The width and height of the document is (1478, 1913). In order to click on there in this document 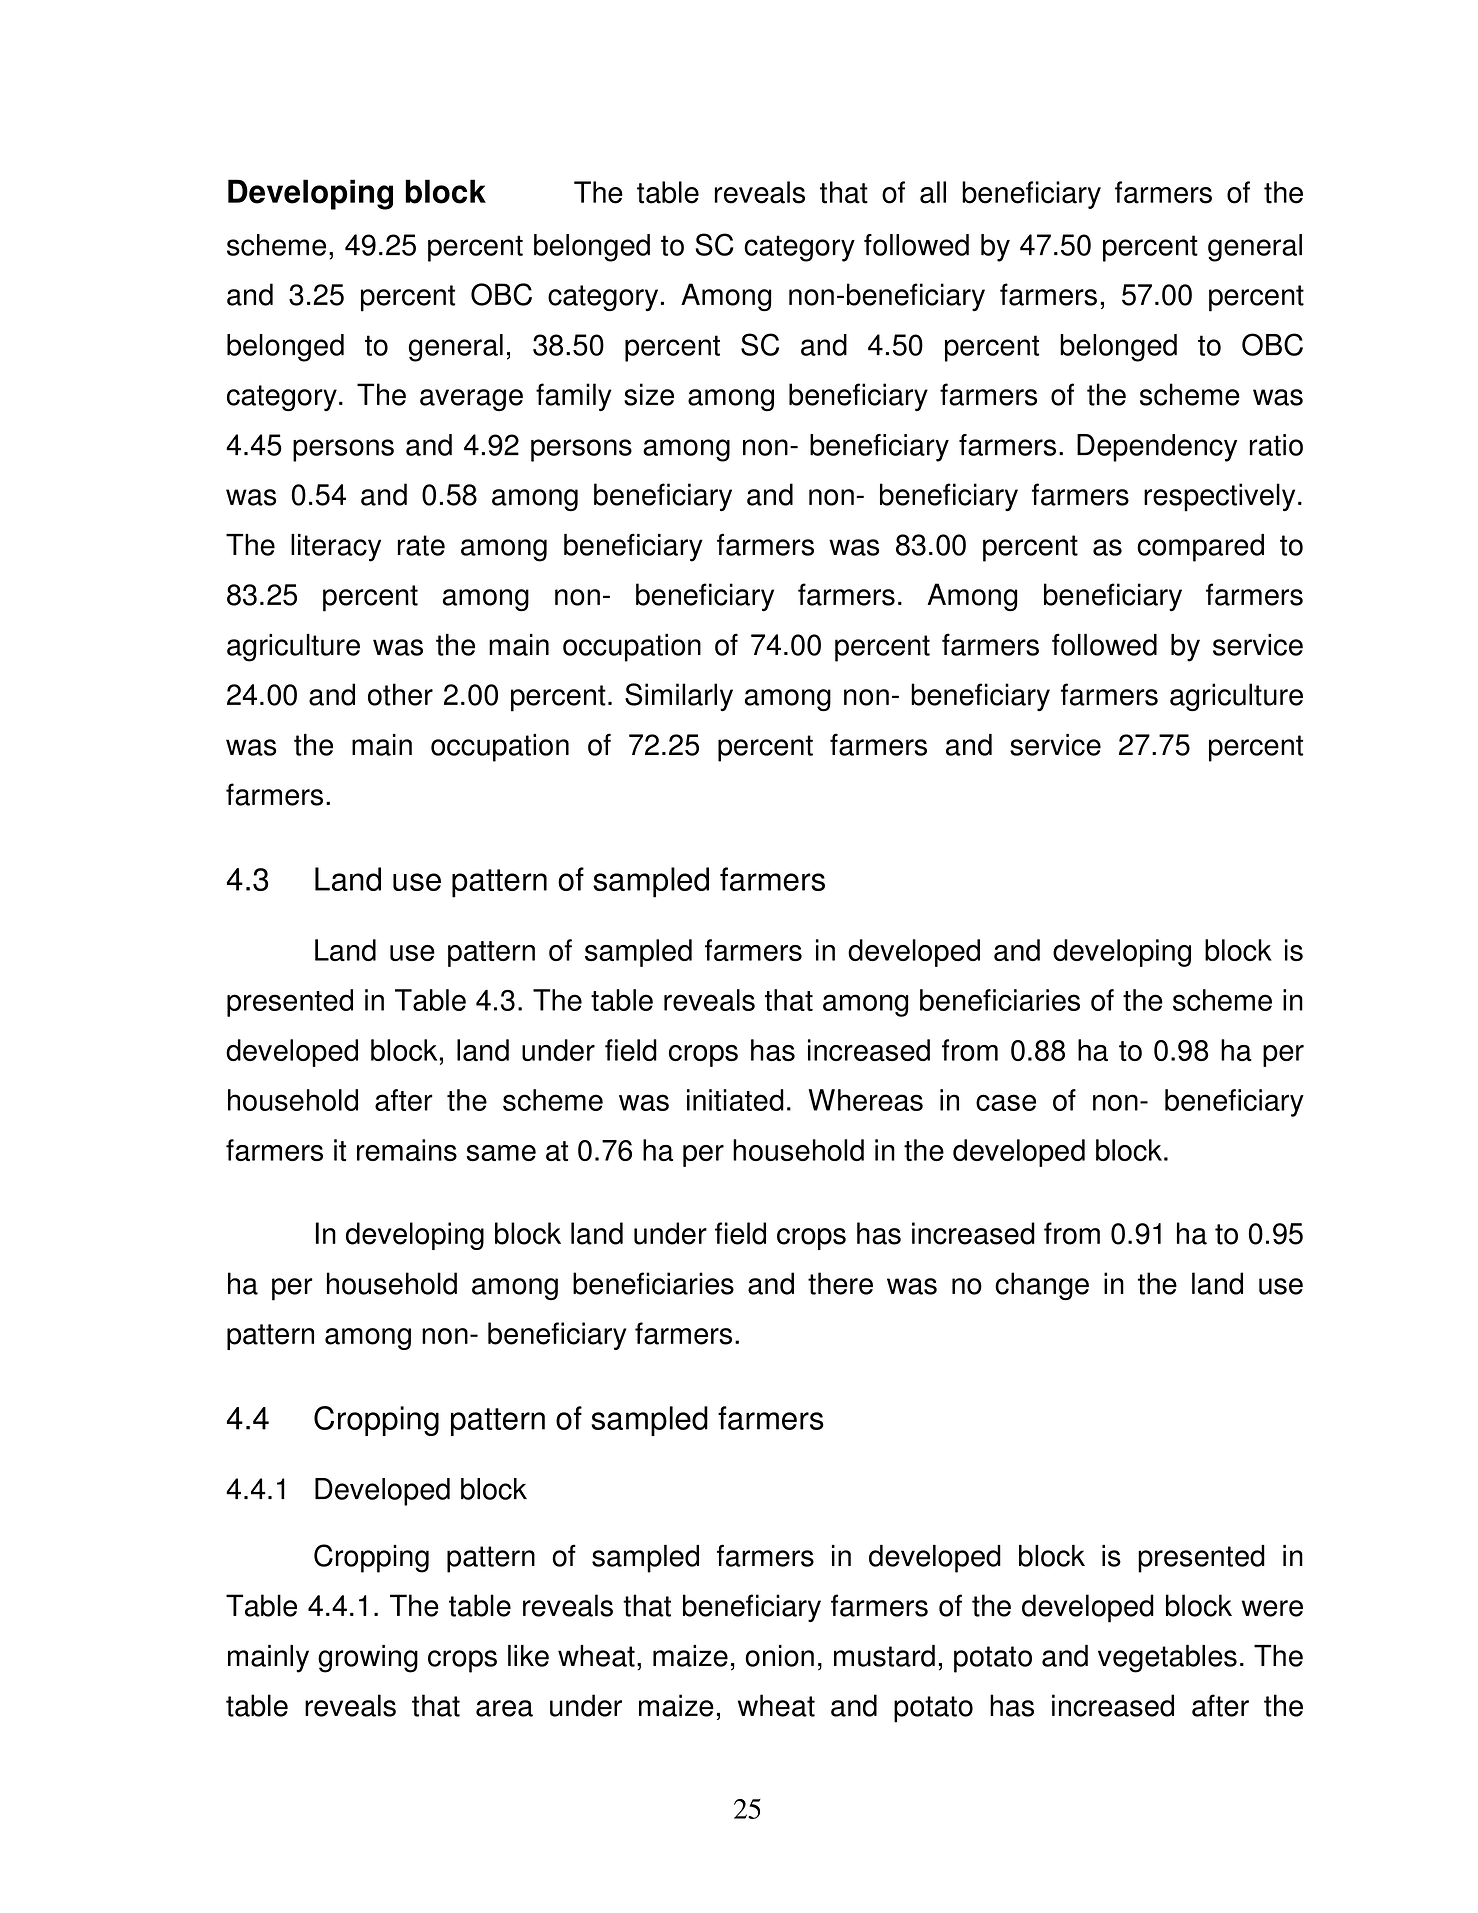, I will do `click(840, 1283)`.
